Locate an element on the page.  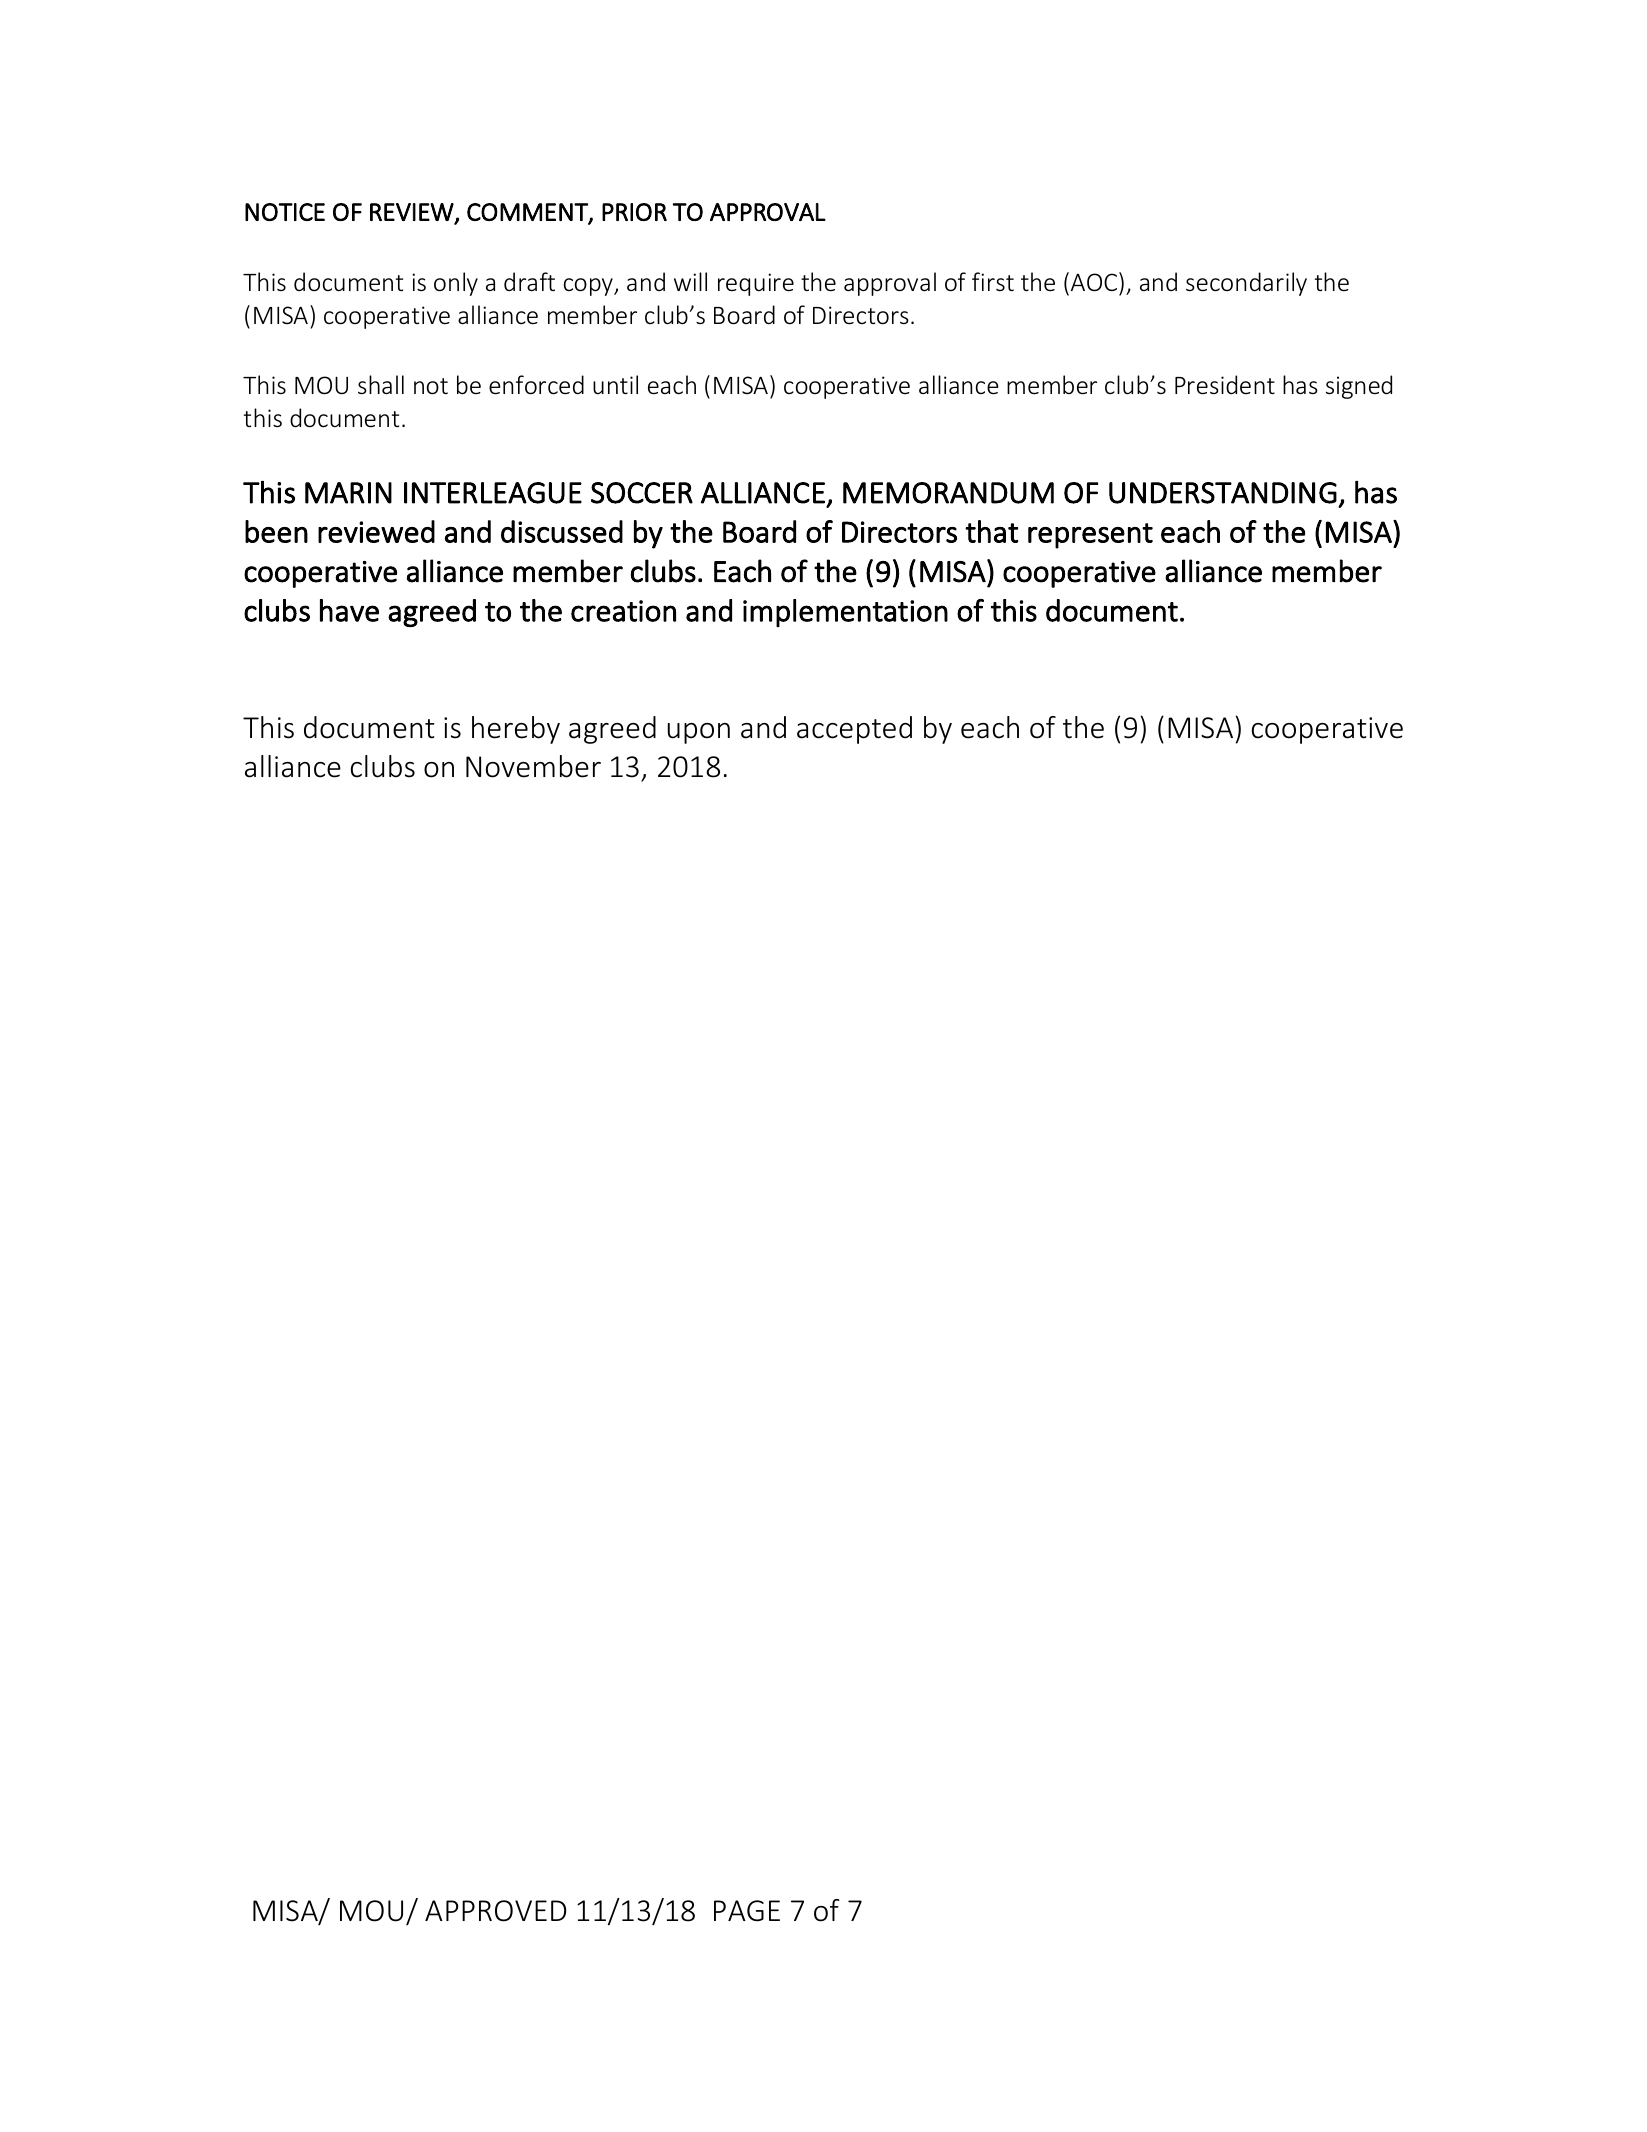
PAGE is located at coordinates (747, 1911).
